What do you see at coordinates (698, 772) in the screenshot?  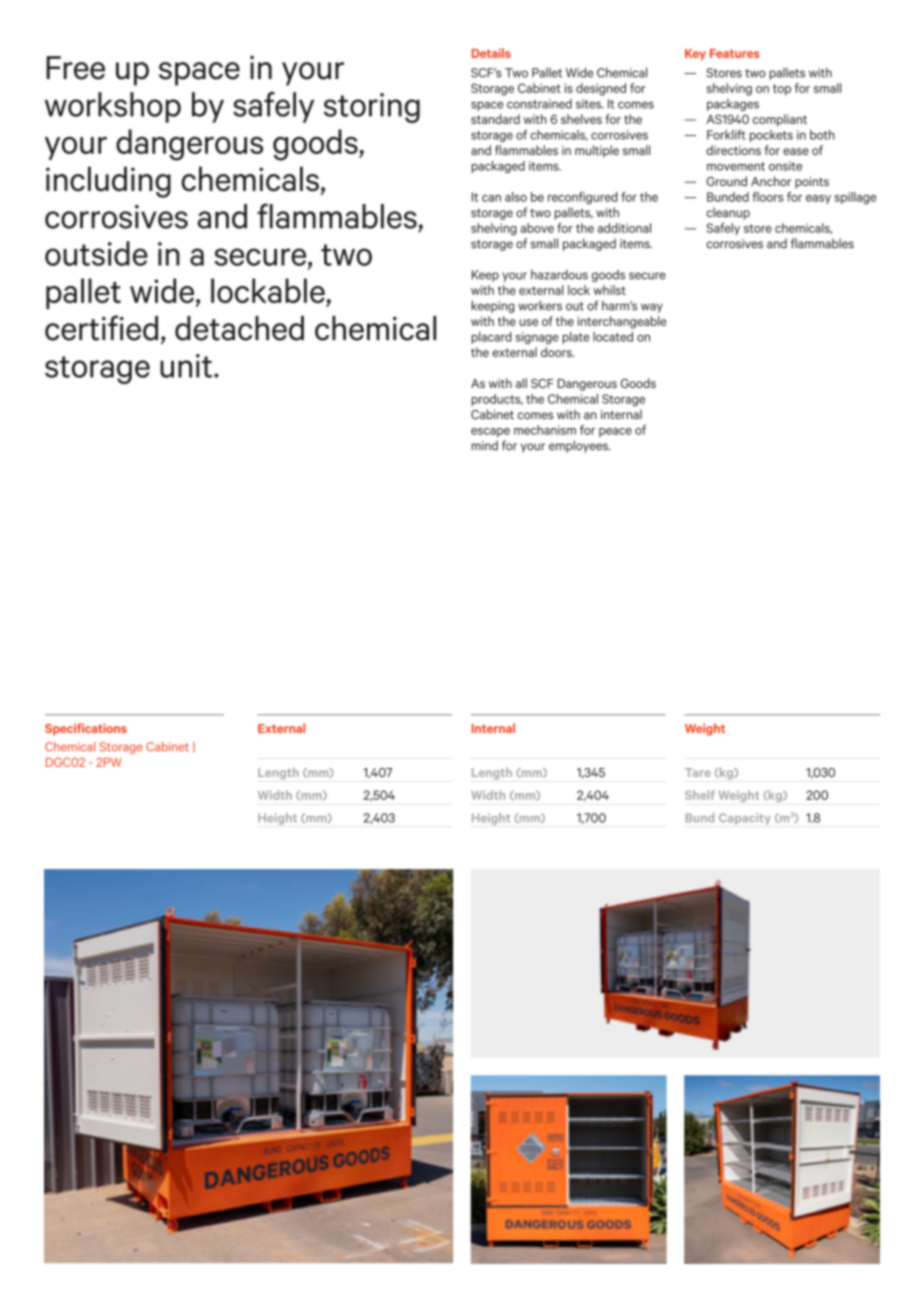 I see `Tare` at bounding box center [698, 772].
